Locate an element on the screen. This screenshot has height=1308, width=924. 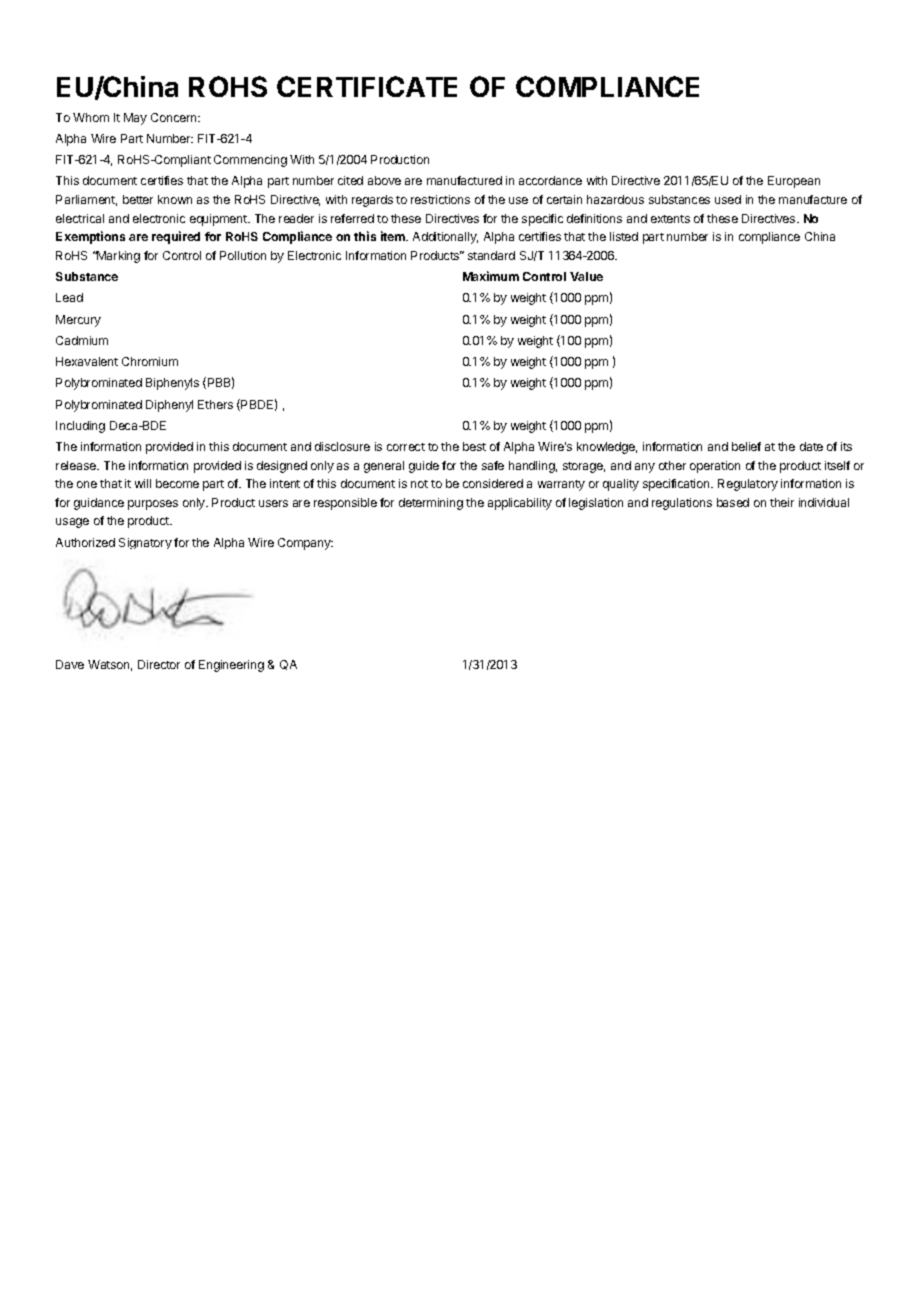
Director is located at coordinates (159, 664).
